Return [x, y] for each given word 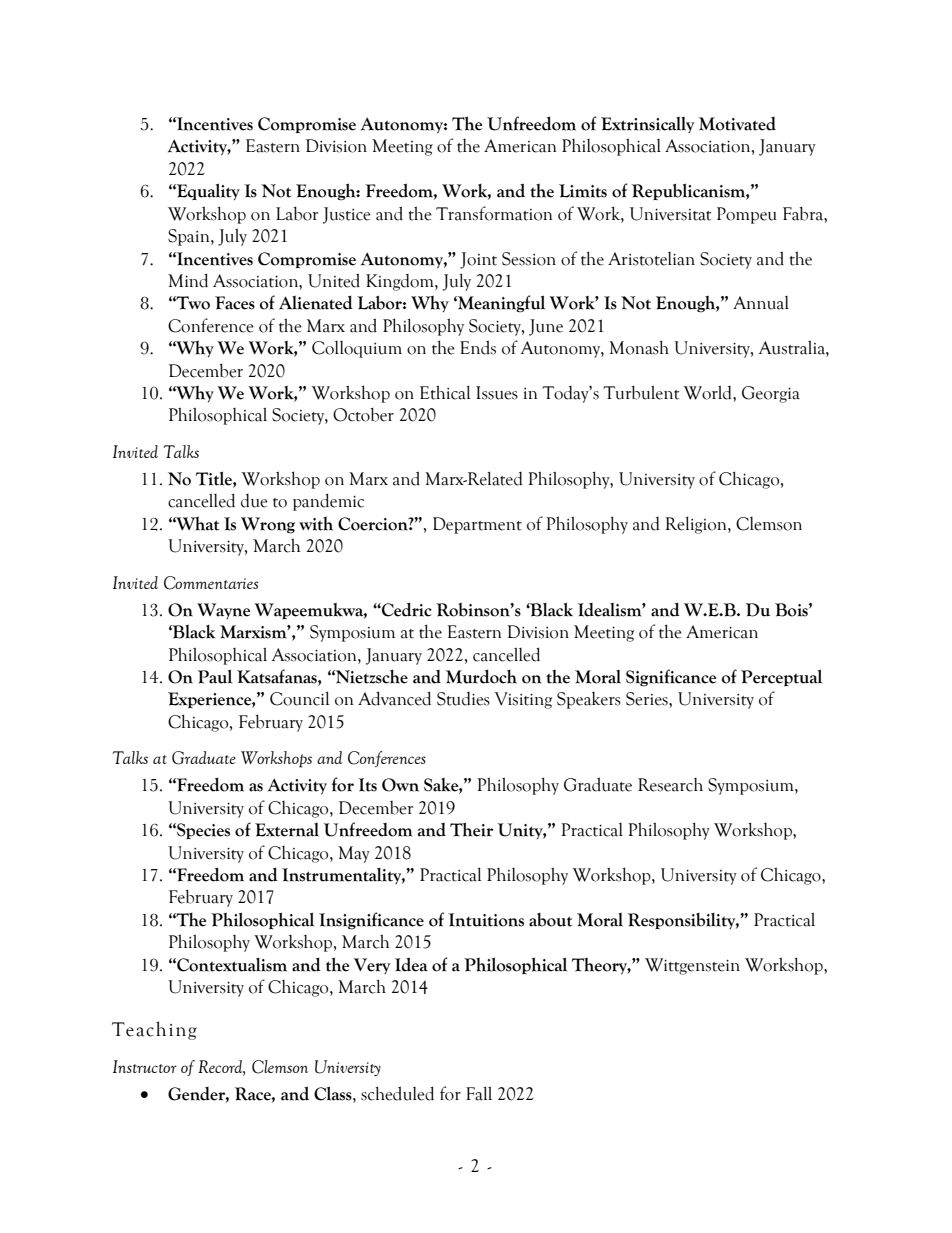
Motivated [737, 124]
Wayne [223, 611]
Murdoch [481, 676]
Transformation [494, 213]
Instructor [145, 1066]
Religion [697, 525]
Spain [190, 237]
